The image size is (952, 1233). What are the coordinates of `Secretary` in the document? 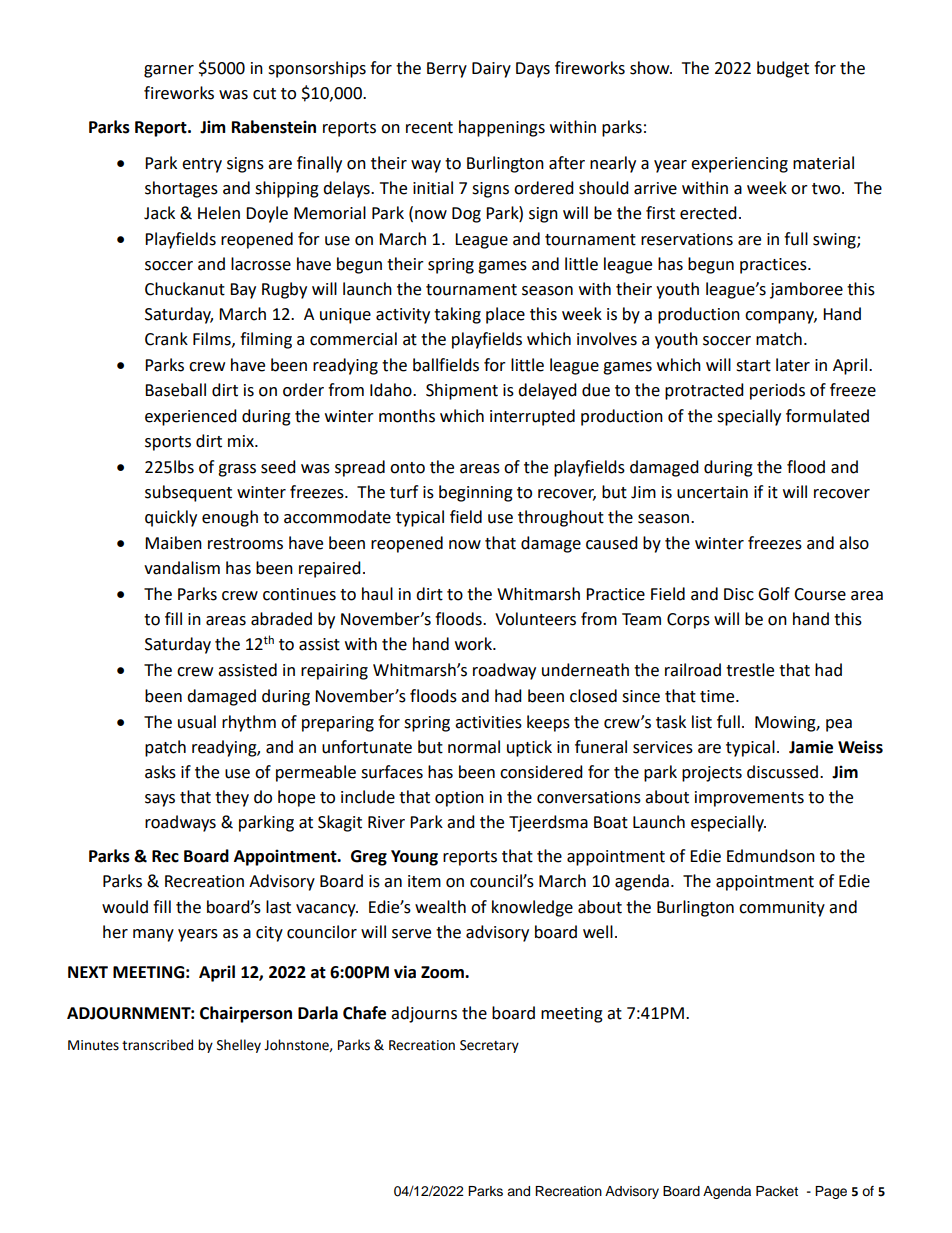 It's located at (489, 1046).
